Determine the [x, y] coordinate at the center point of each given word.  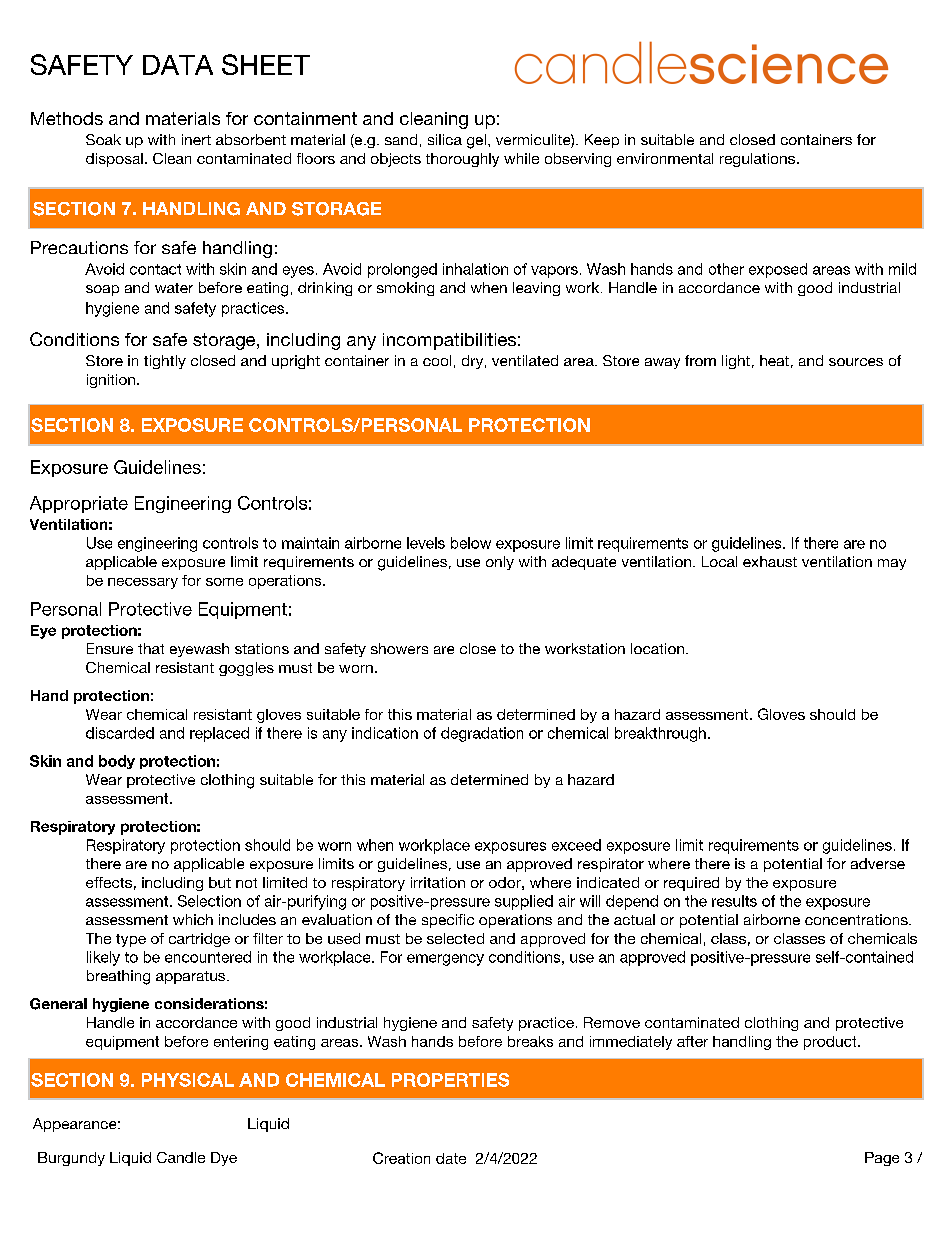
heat [774, 360]
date [451, 1158]
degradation [482, 734]
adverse [878, 863]
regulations [757, 160]
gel [476, 141]
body [117, 762]
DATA [178, 65]
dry [472, 362]
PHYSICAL [188, 1080]
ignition [111, 381]
